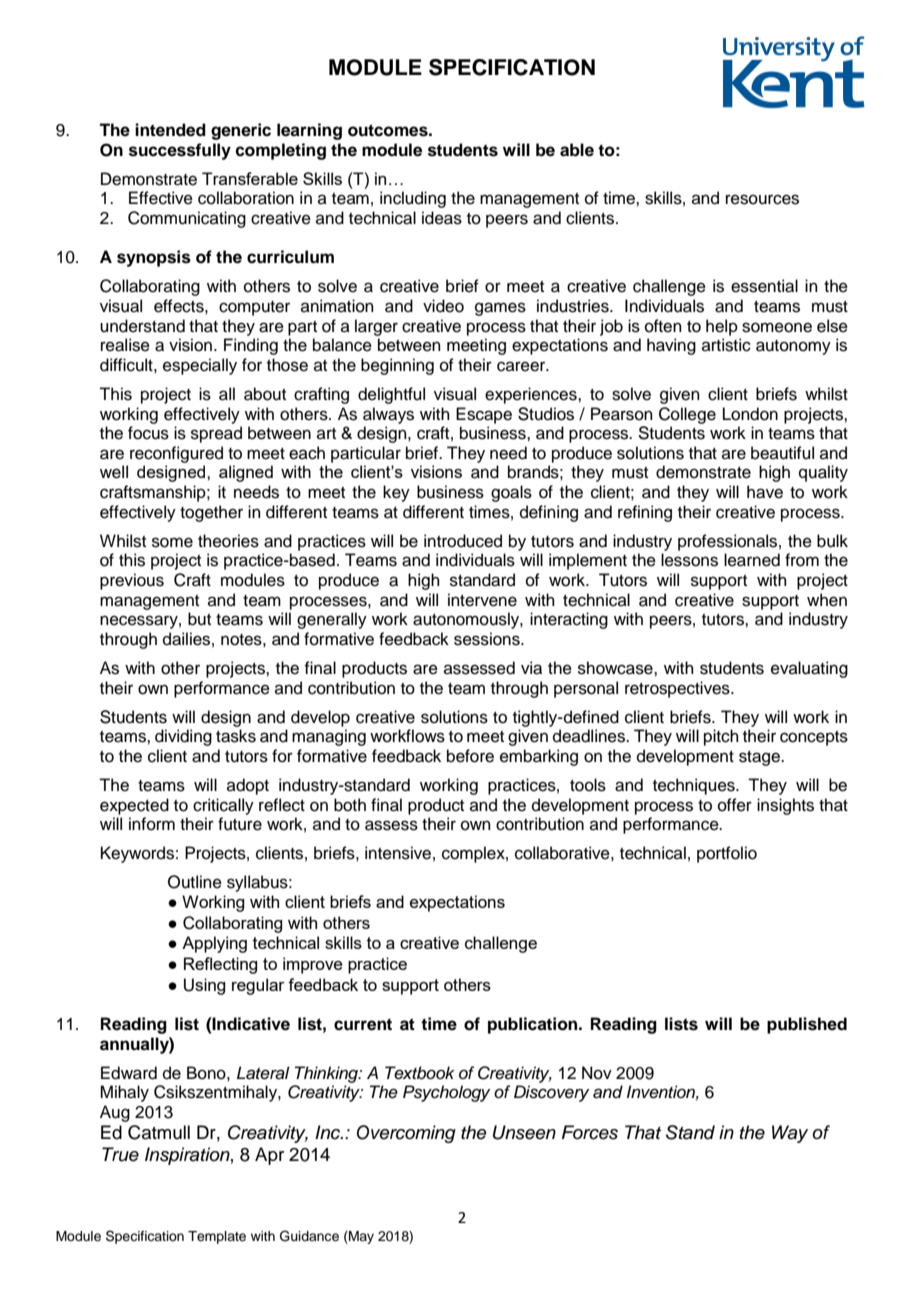 The height and width of the image is (1308, 924). Describe the element at coordinates (534, 1025) in the image. I see `publication` at that location.
